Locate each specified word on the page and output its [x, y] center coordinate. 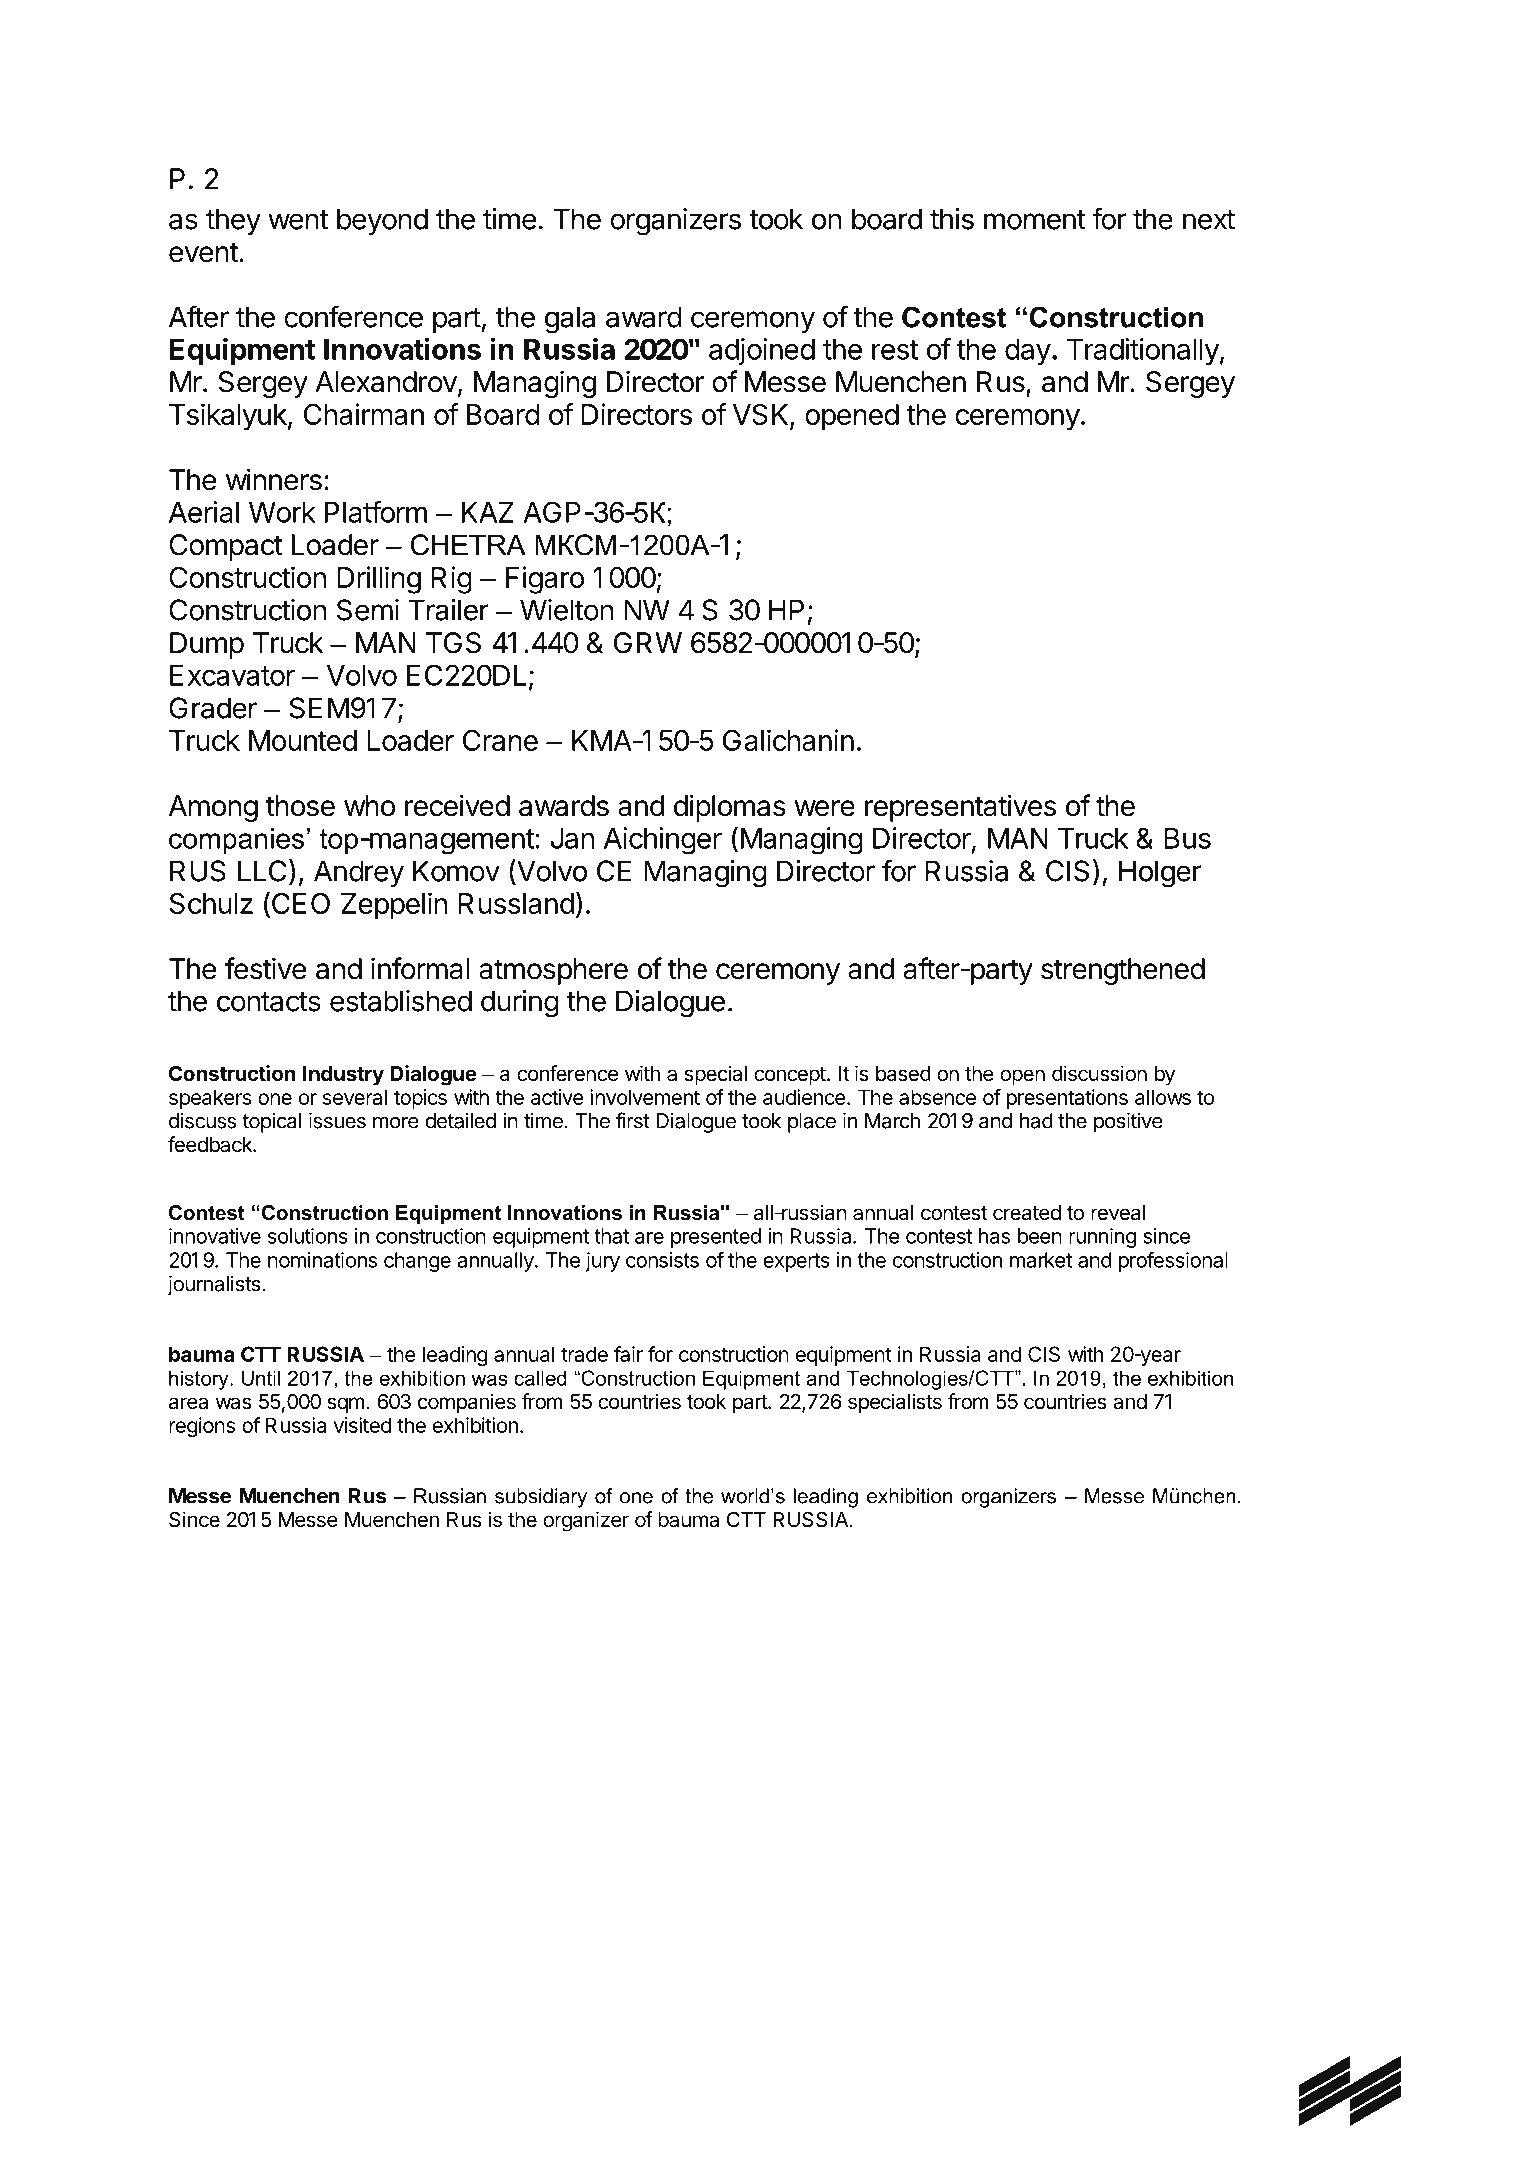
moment [1035, 220]
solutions [308, 1236]
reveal [1118, 1213]
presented [716, 1238]
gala [570, 319]
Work [282, 512]
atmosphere [553, 971]
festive [266, 968]
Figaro [545, 580]
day [1028, 352]
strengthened [1123, 971]
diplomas [730, 808]
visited [362, 1425]
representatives [960, 808]
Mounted [303, 740]
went [298, 220]
